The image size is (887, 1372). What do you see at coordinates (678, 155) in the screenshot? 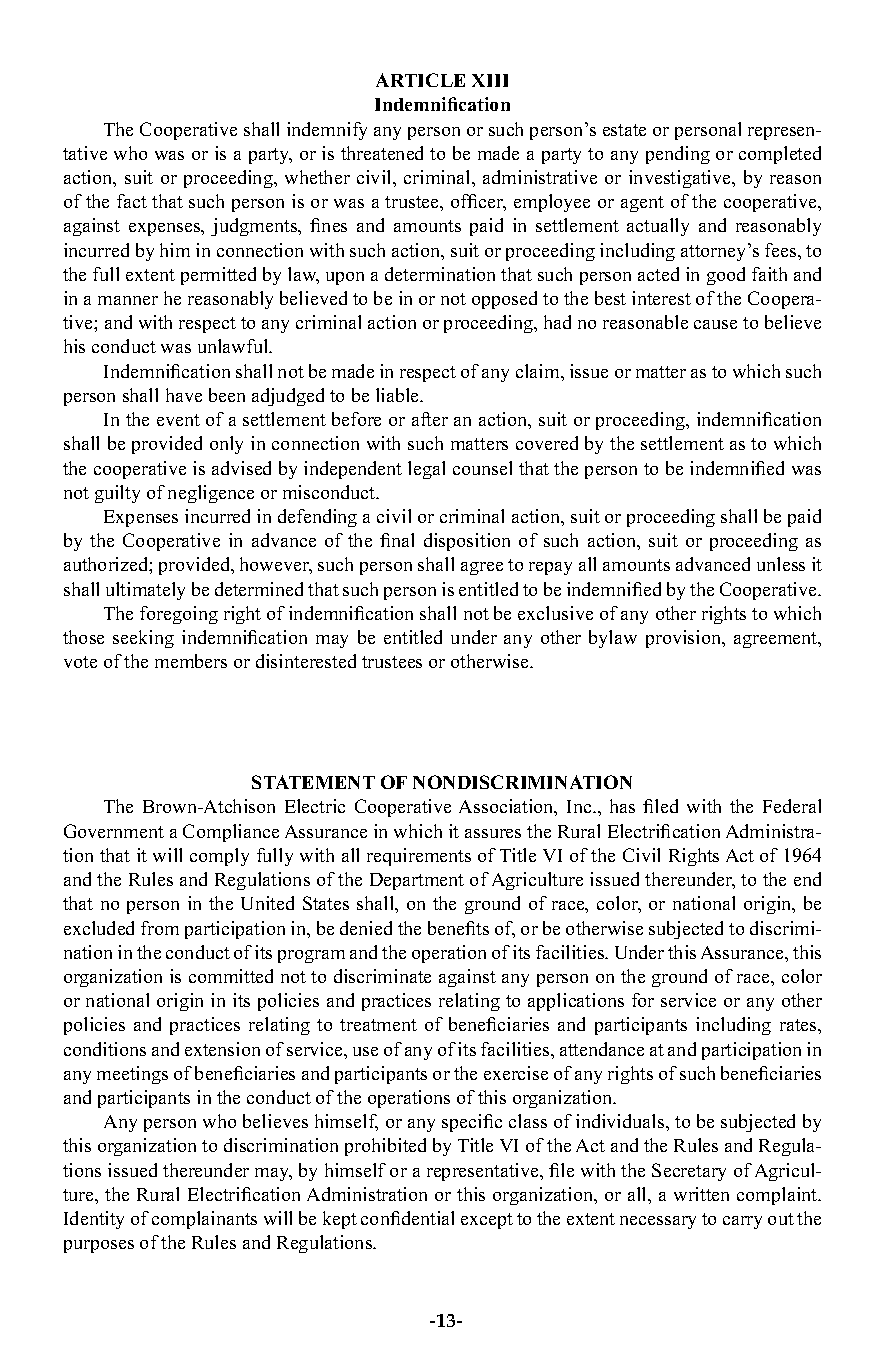
I see `pending` at bounding box center [678, 155].
